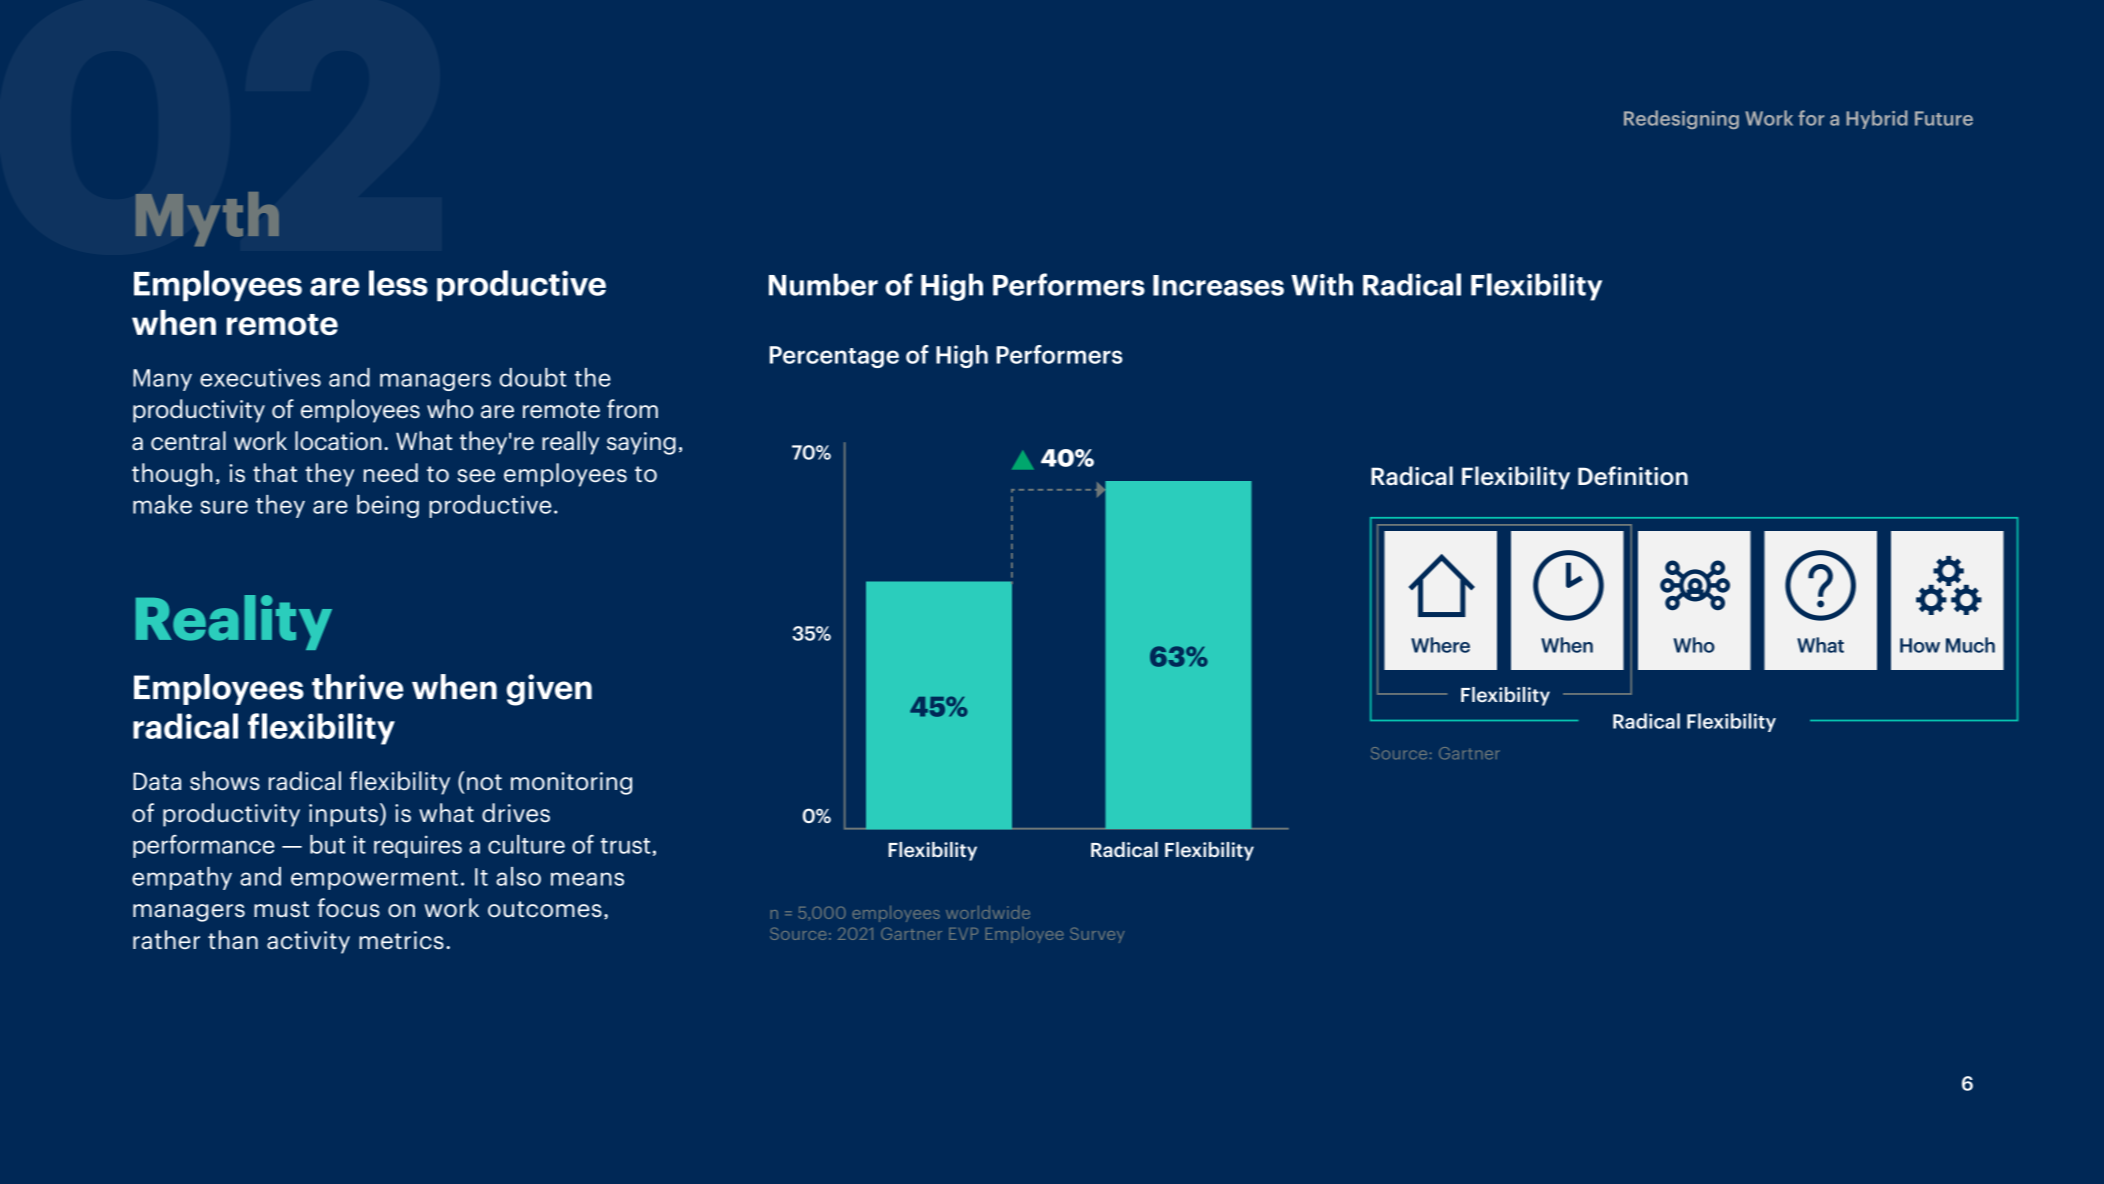 The height and width of the page is (1184, 2104). Describe the element at coordinates (1322, 284) in the page. I see `With` at that location.
